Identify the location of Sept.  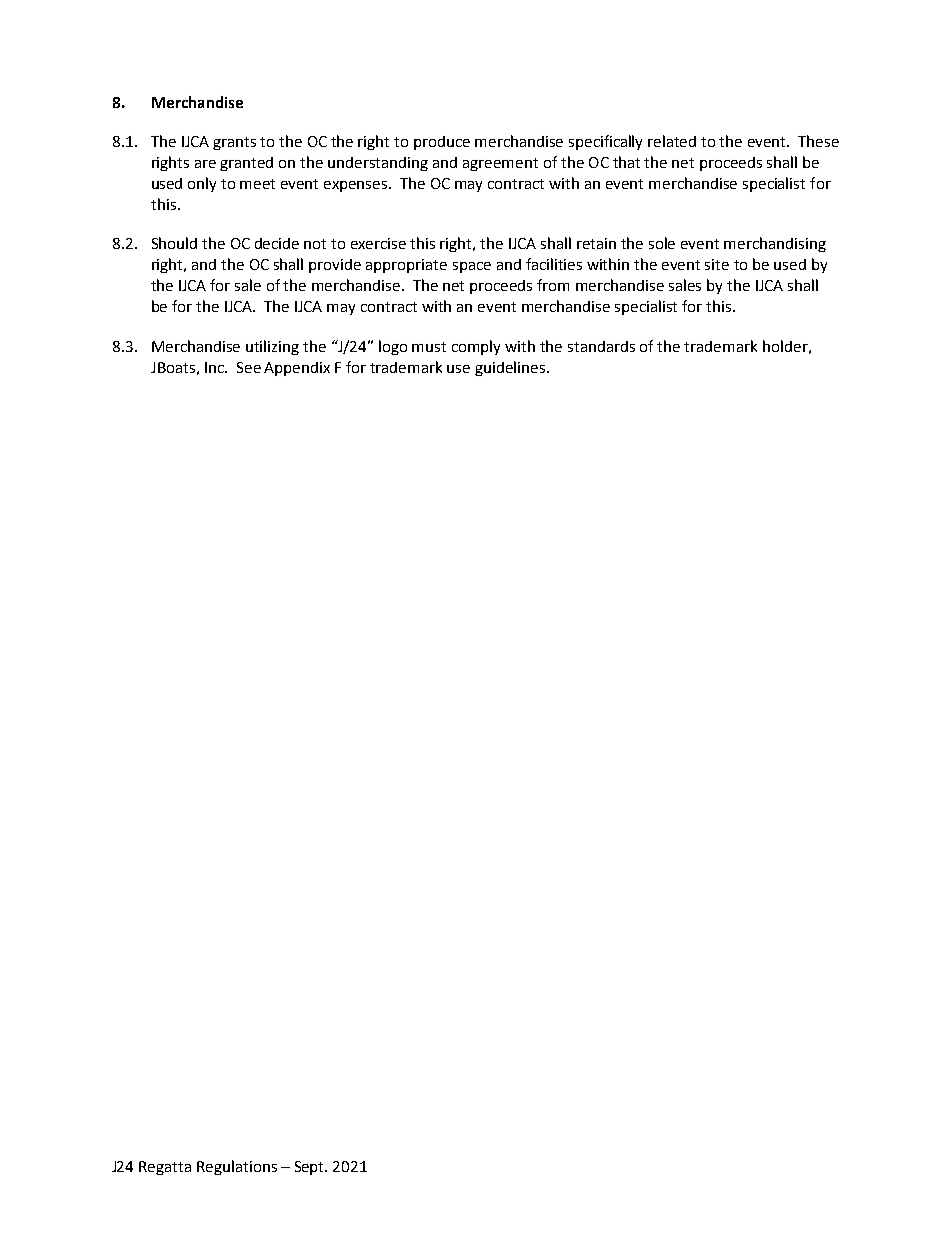
(311, 1168).
